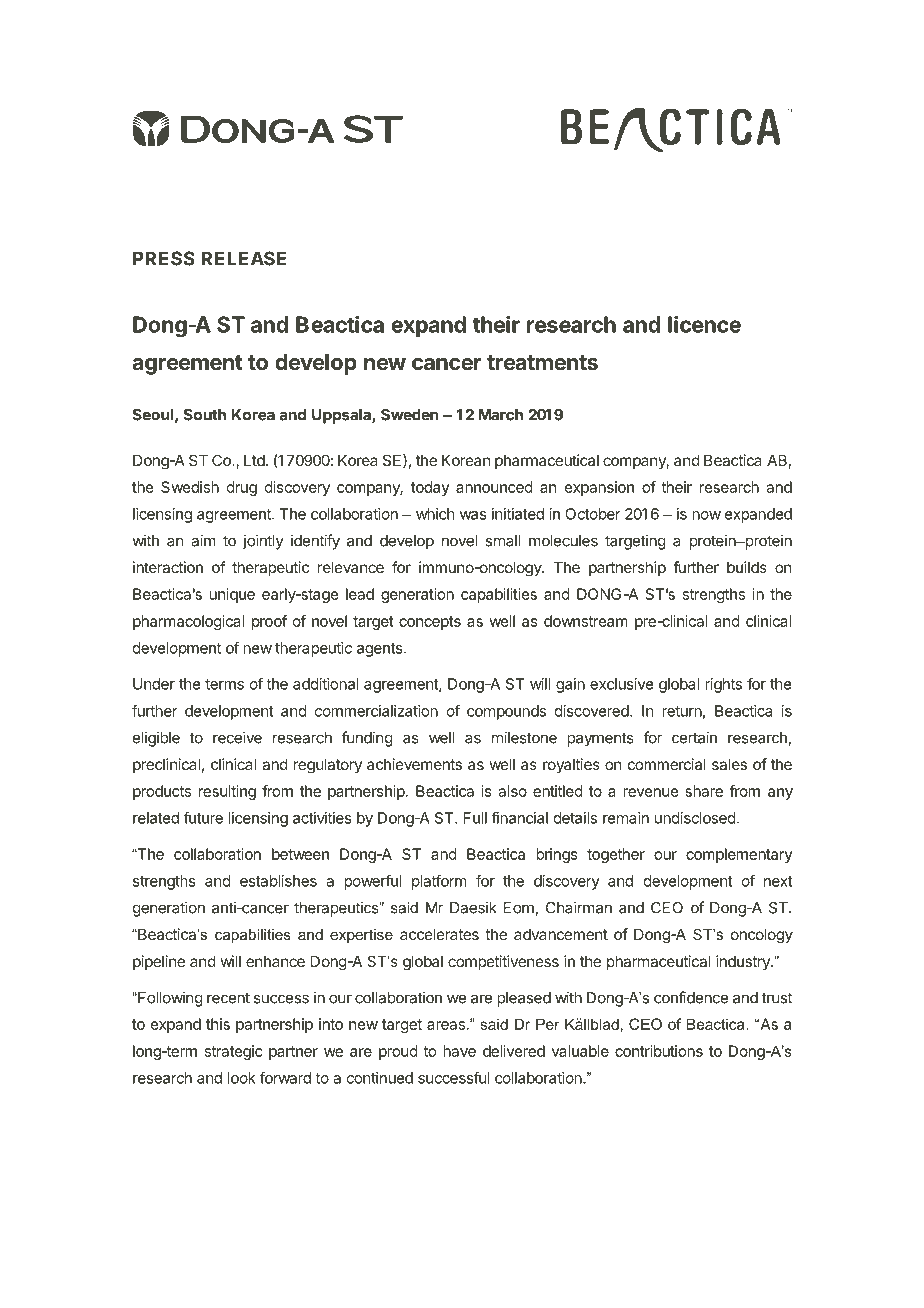 This document has width=924, height=1308. Describe the element at coordinates (475, 818) in the document. I see `Full` at that location.
